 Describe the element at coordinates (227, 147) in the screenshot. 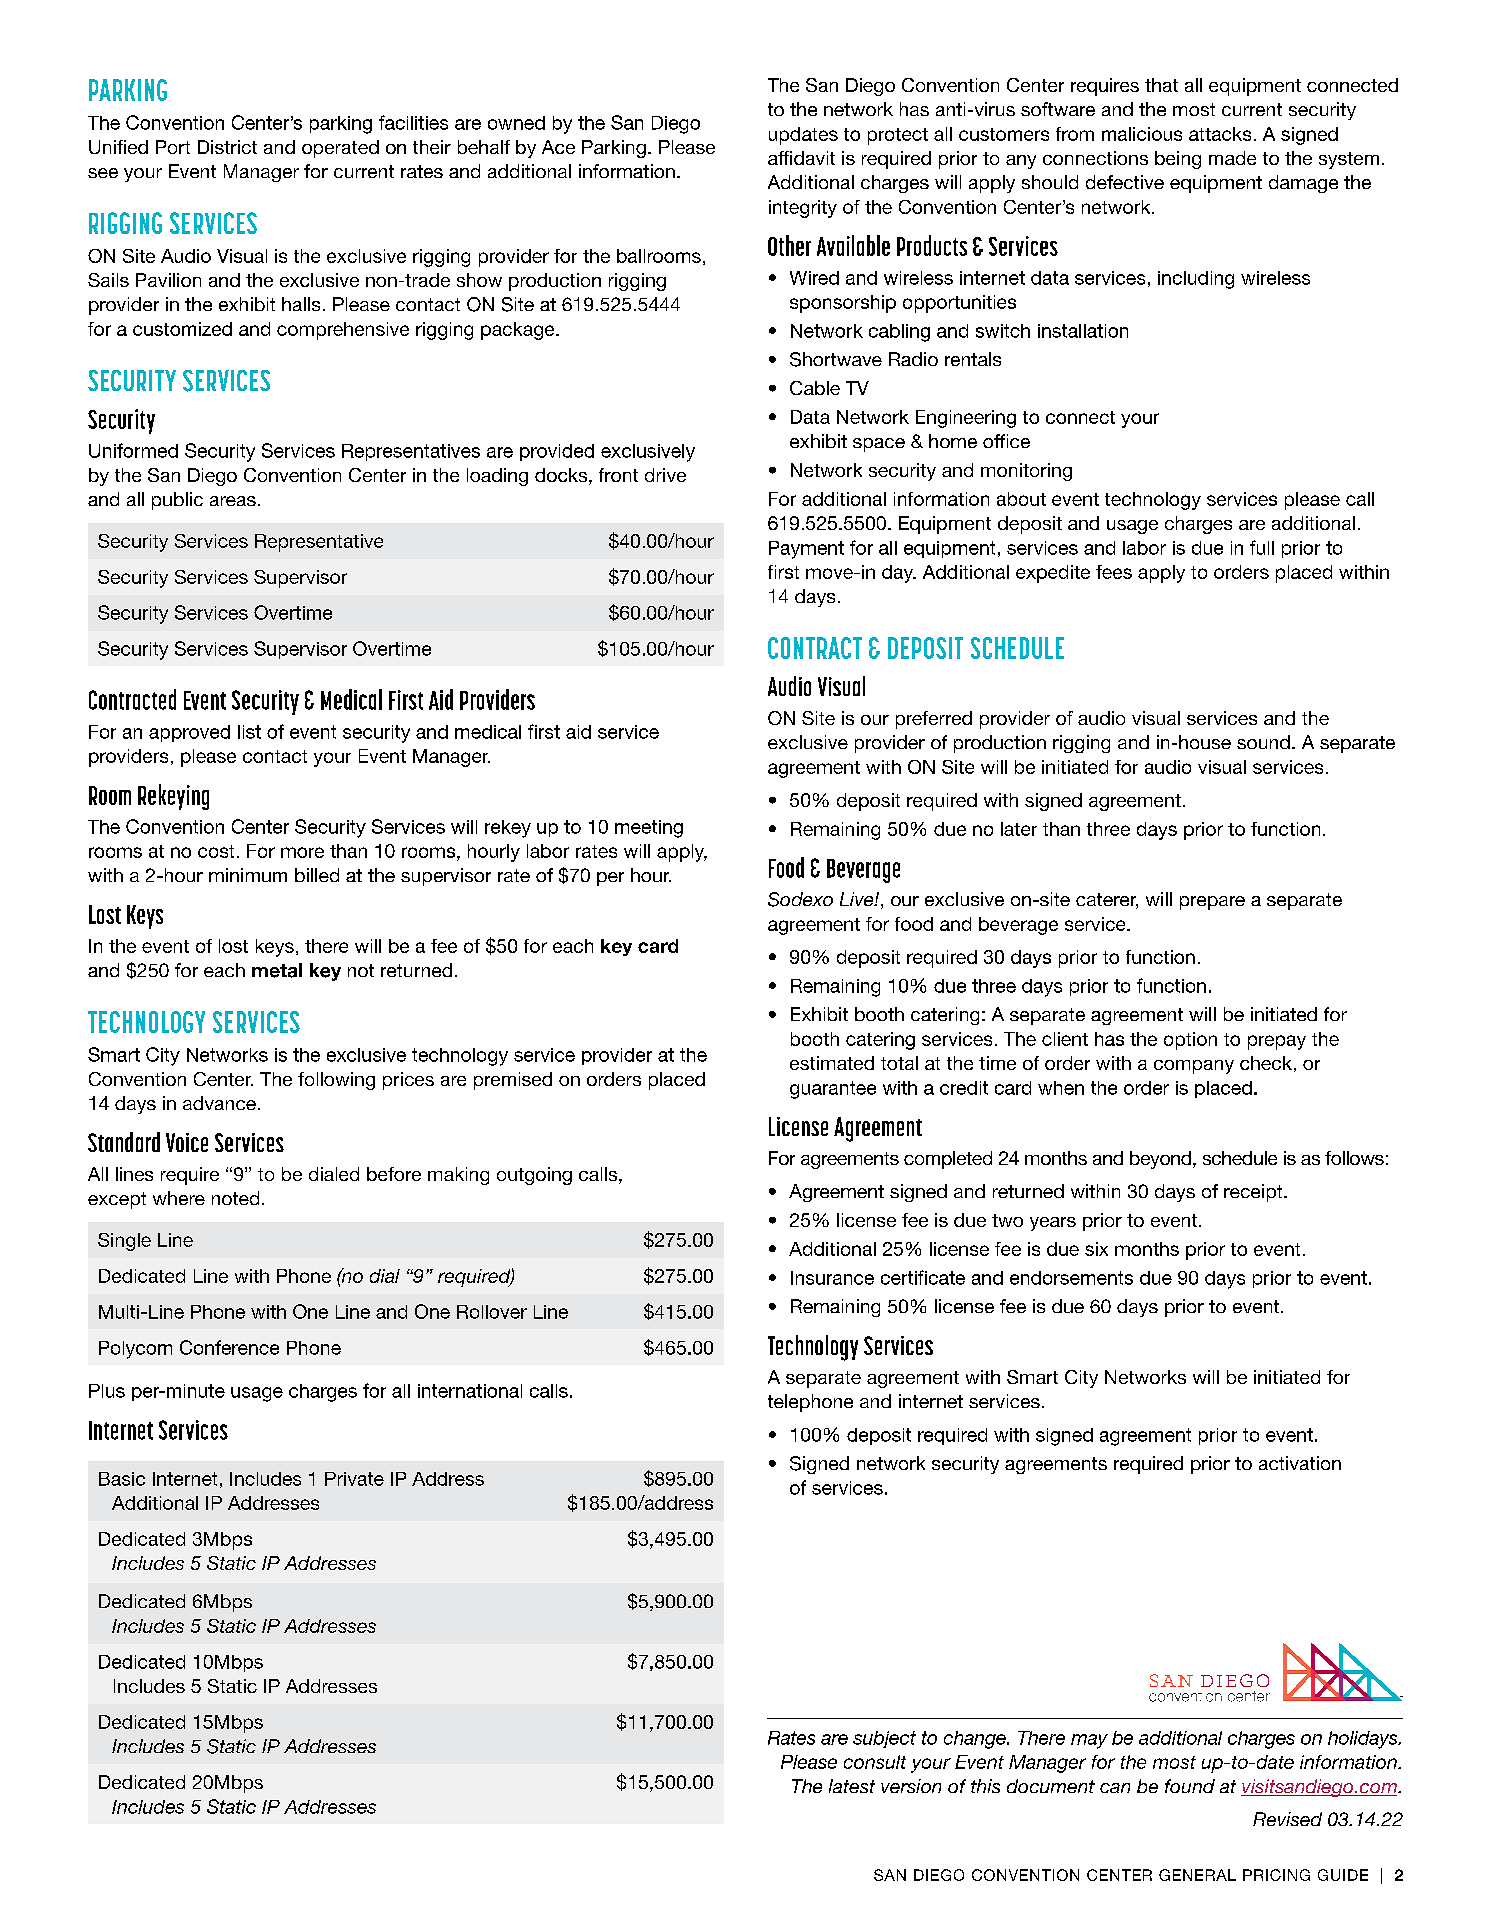

I see `District` at that location.
